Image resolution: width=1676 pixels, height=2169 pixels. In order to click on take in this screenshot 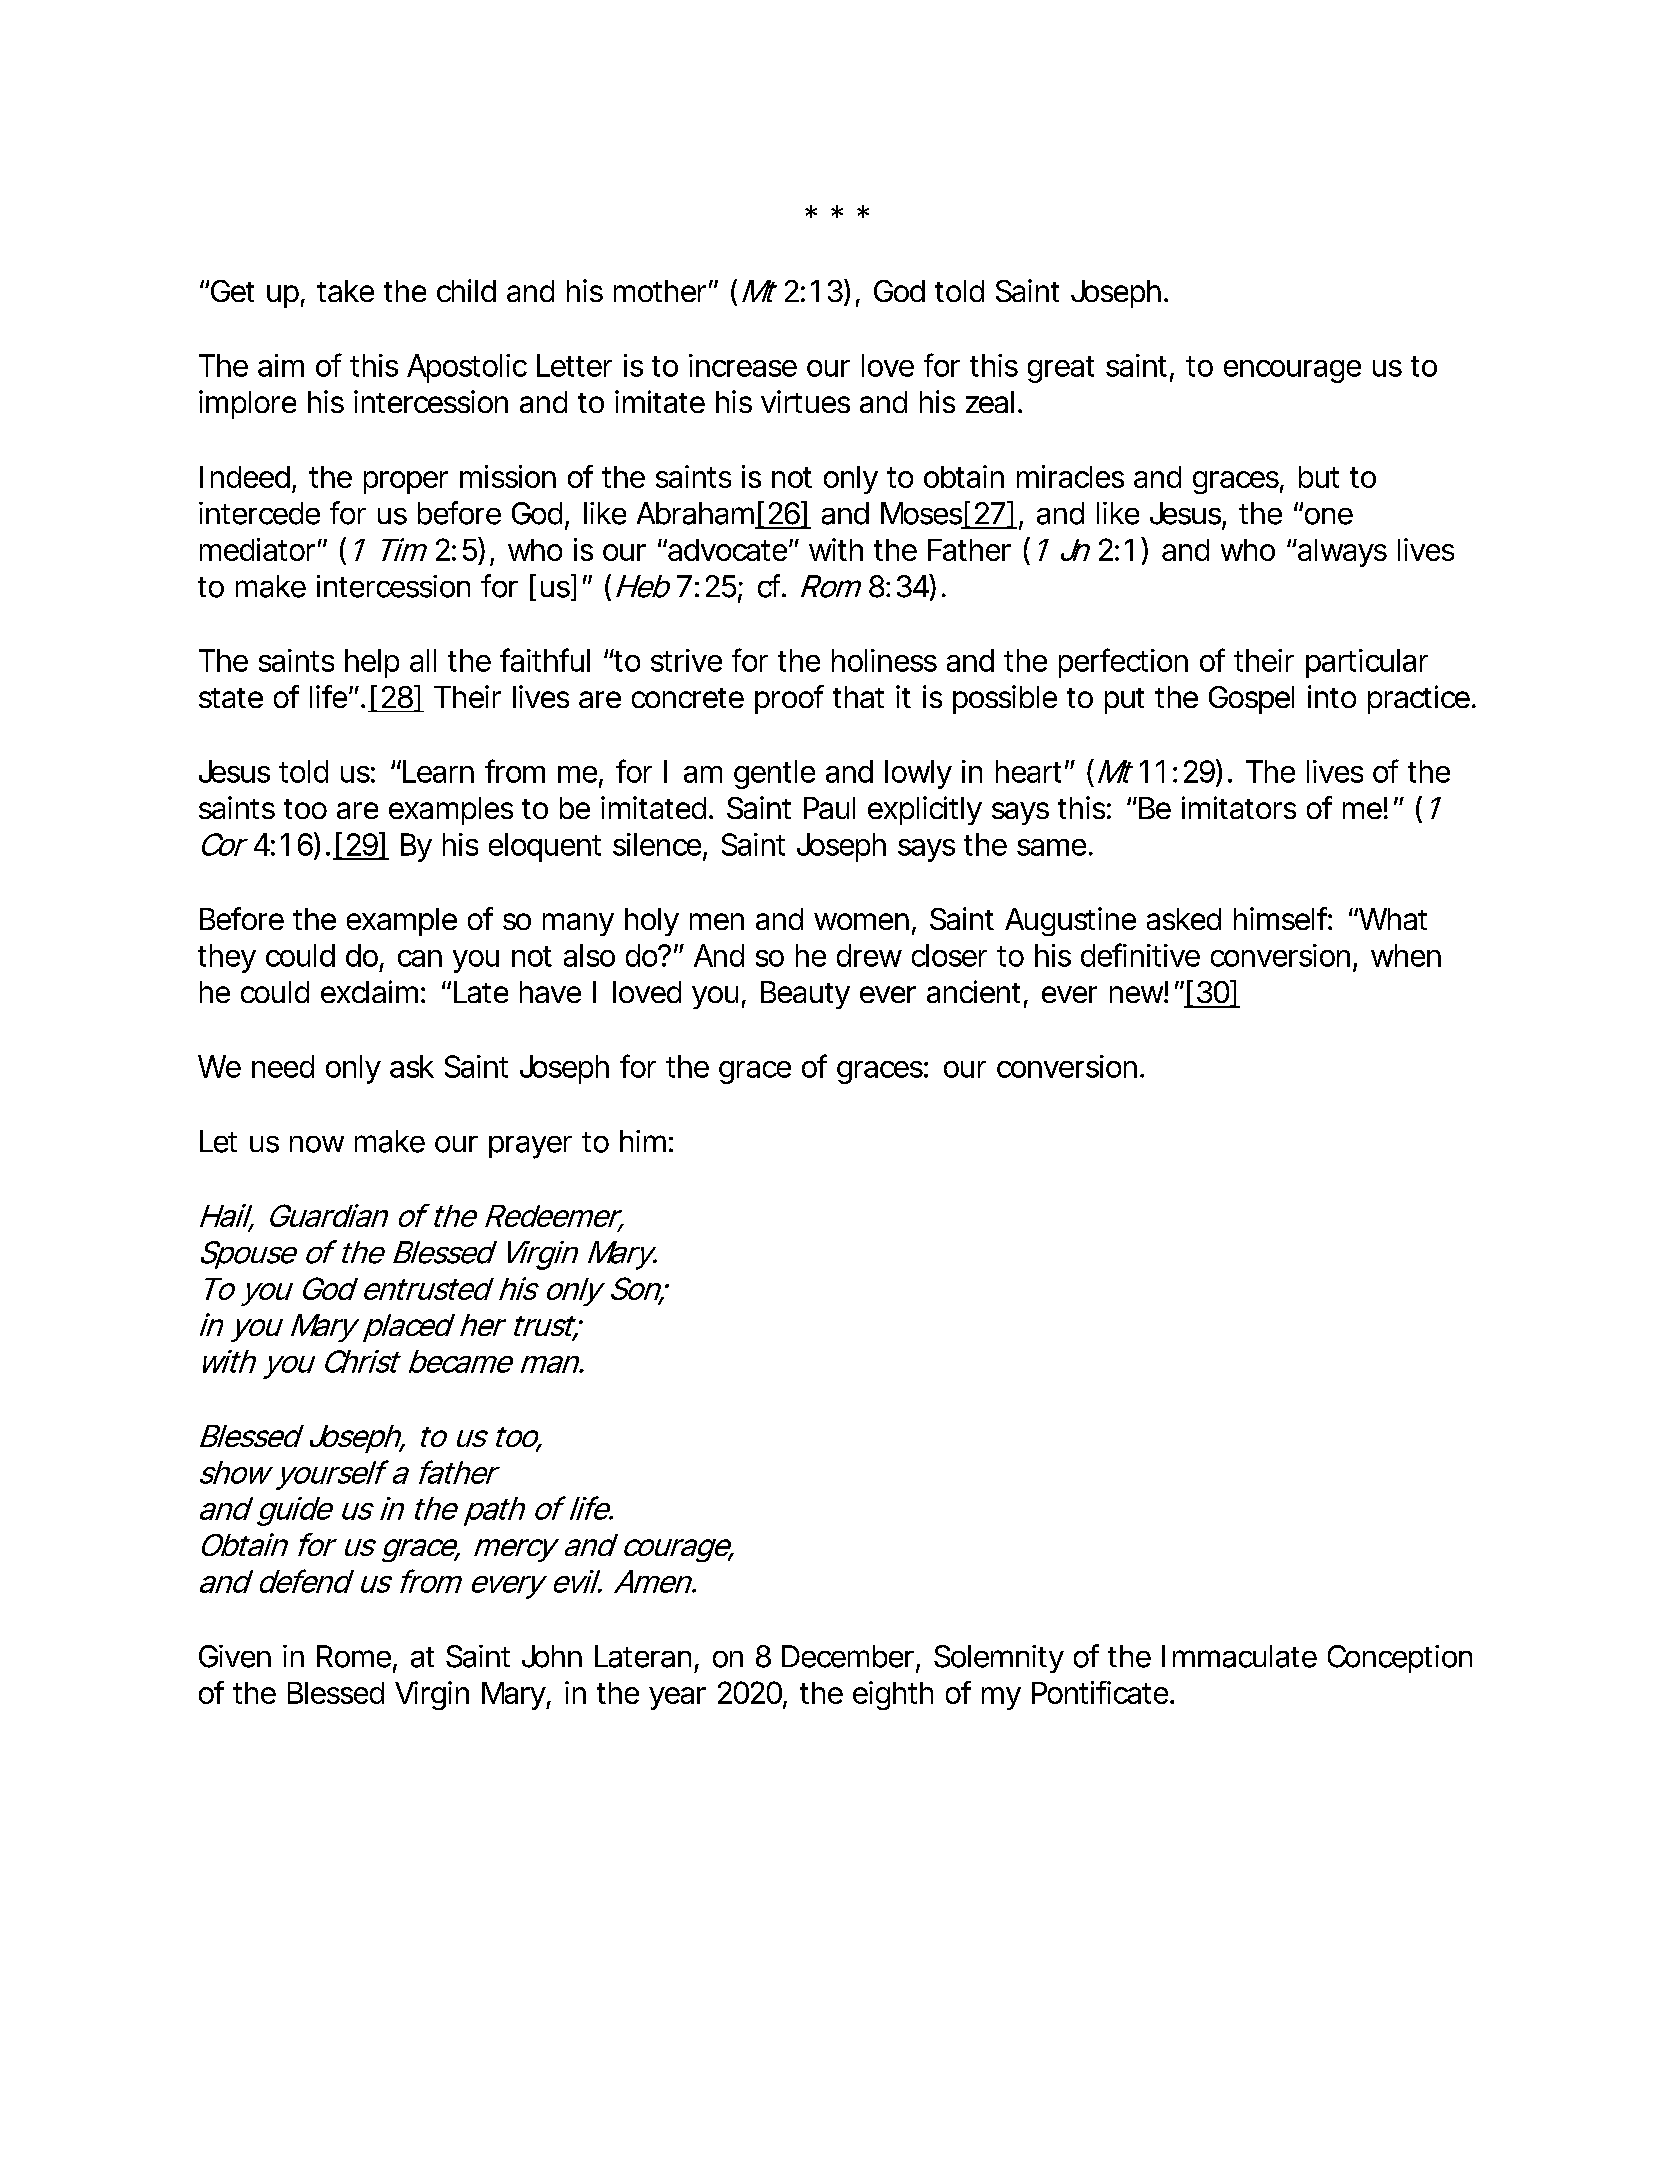, I will do `click(345, 291)`.
